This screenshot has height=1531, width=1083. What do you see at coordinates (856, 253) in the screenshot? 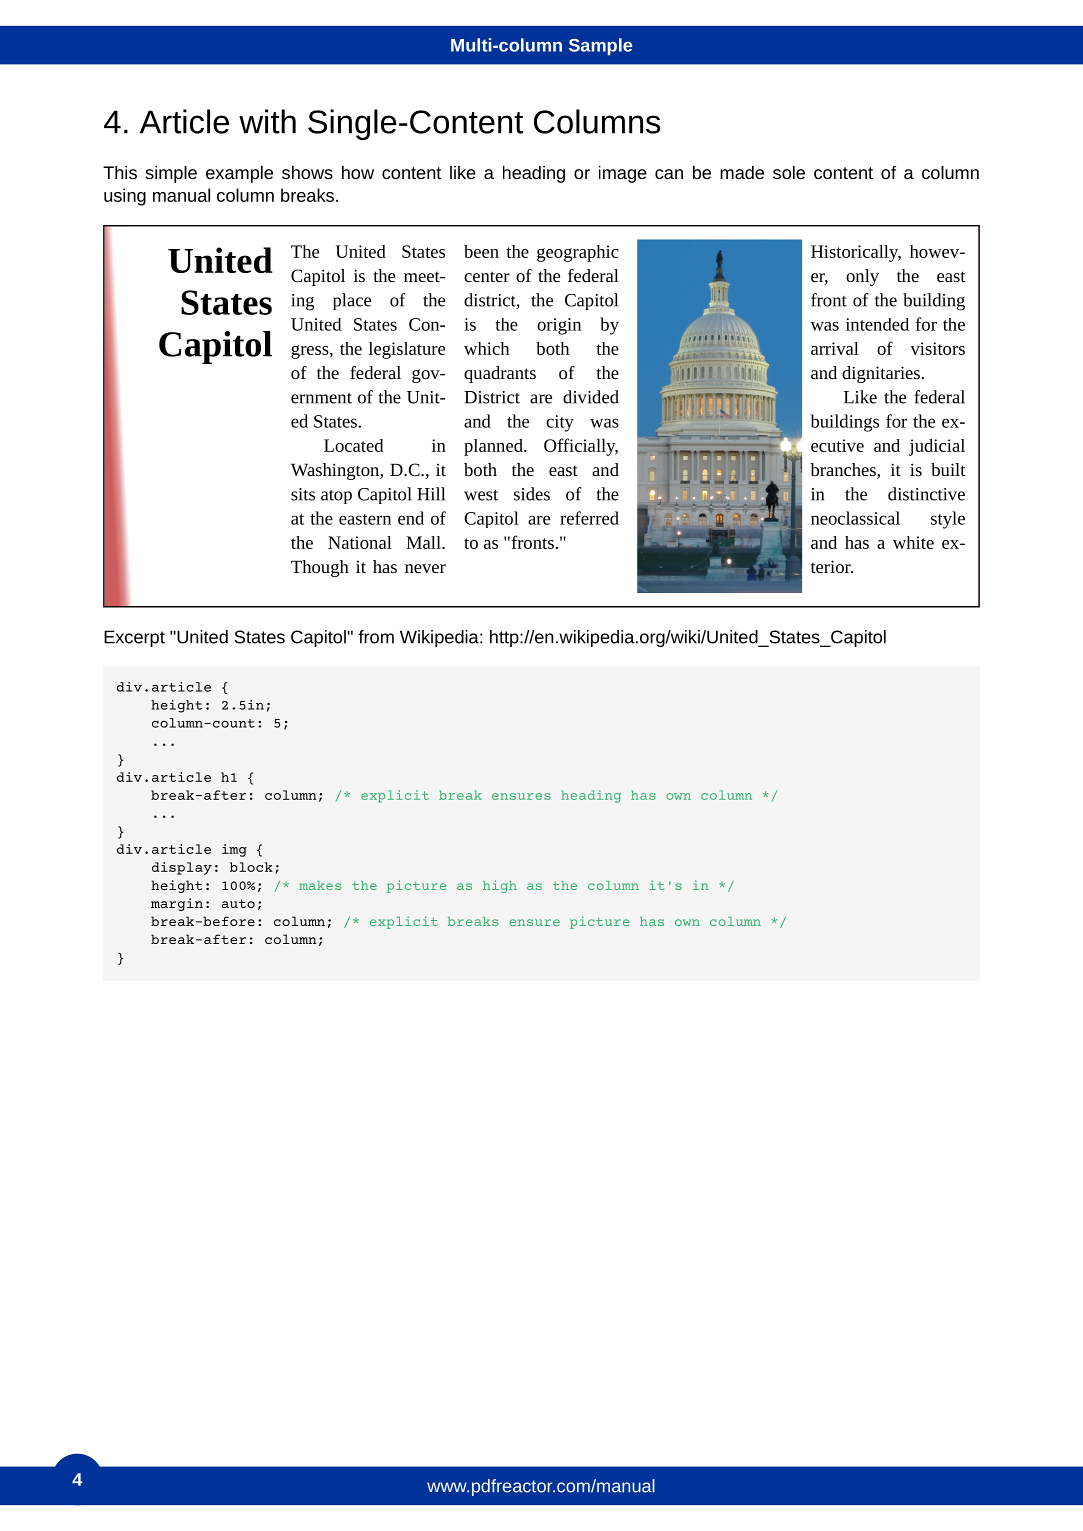
I see `Historically` at bounding box center [856, 253].
